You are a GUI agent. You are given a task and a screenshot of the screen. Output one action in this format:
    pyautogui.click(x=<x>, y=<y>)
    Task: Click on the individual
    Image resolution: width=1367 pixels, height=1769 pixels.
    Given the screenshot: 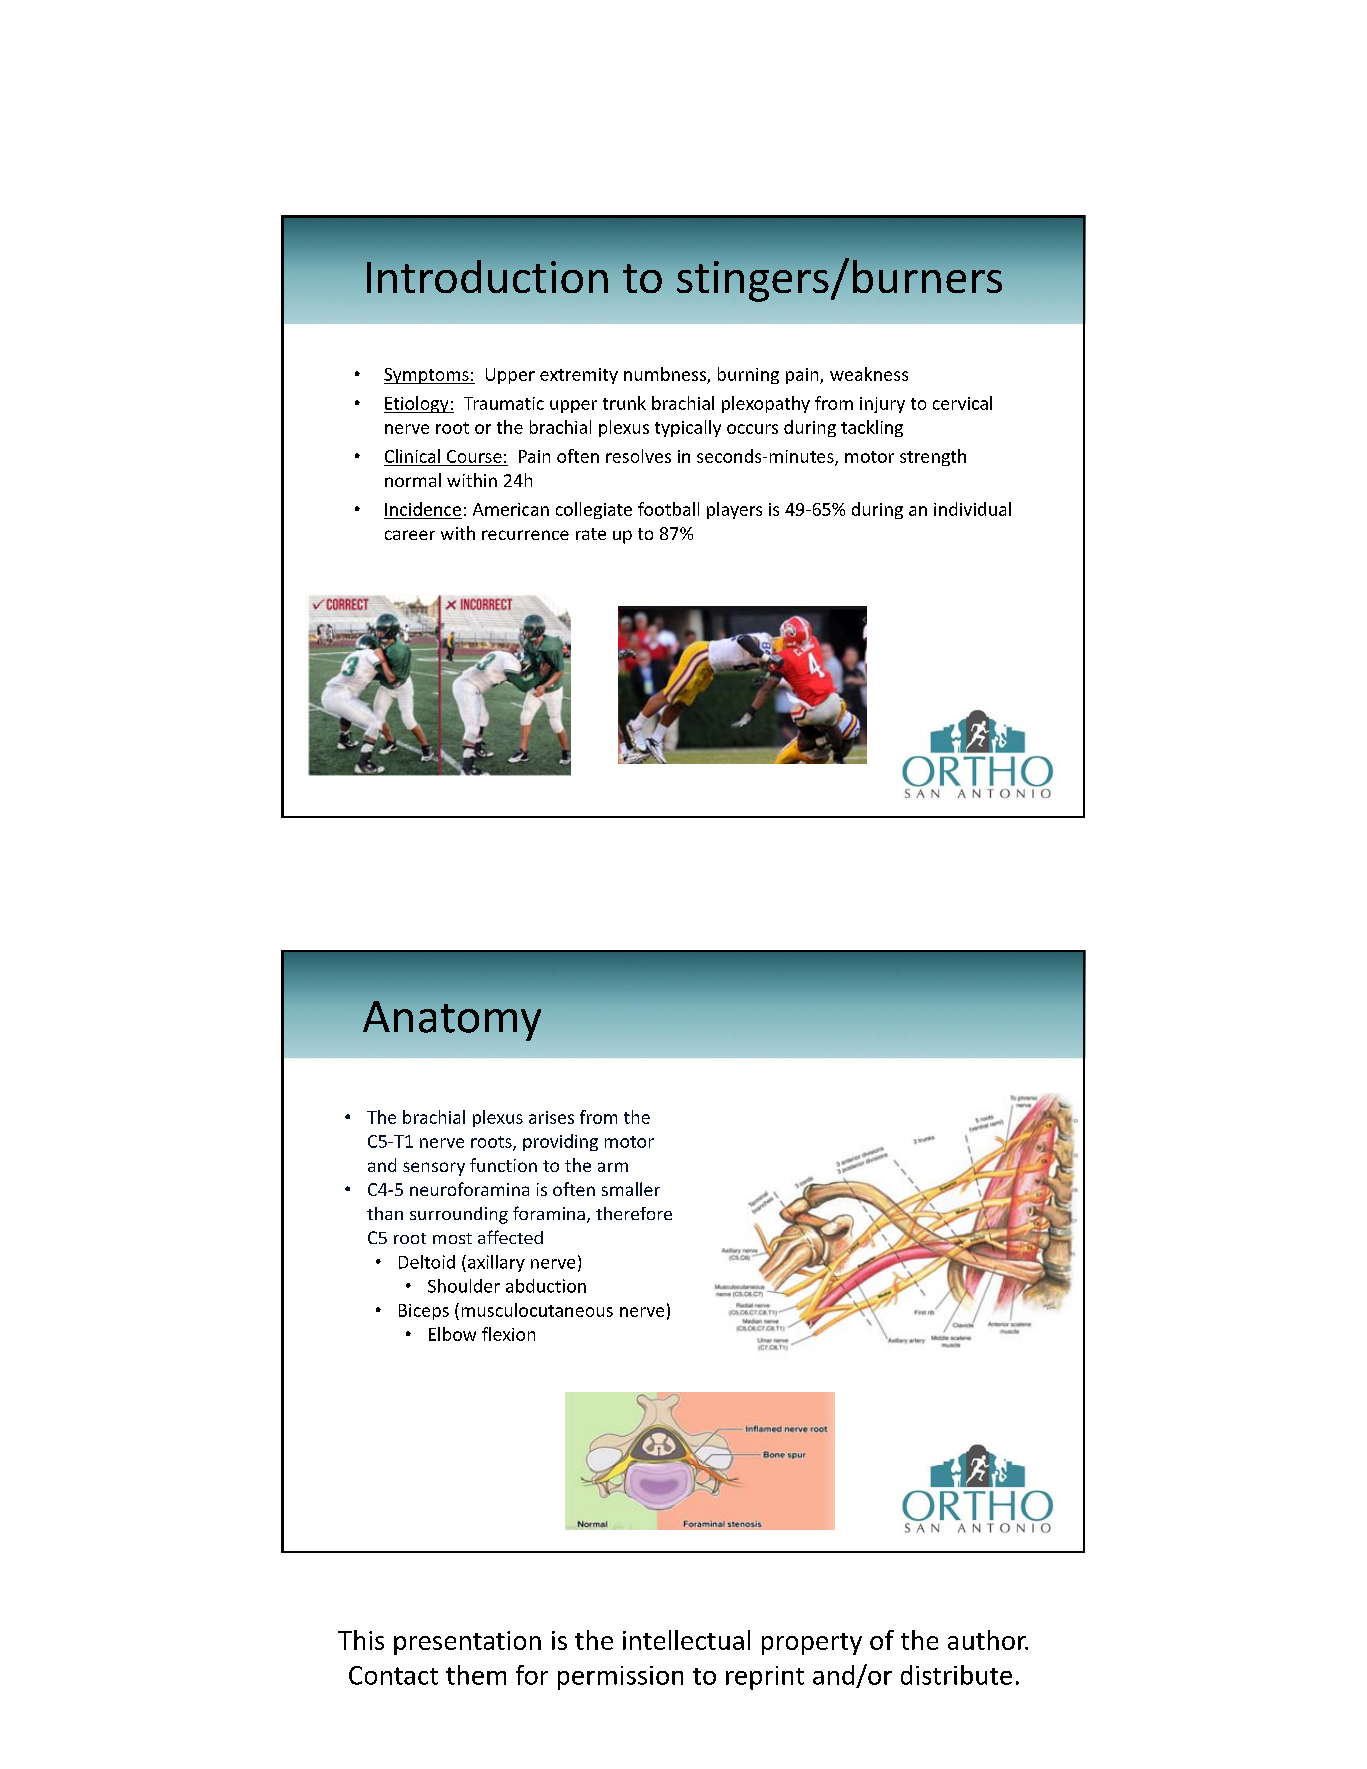 What is the action you would take?
    pyautogui.click(x=972, y=509)
